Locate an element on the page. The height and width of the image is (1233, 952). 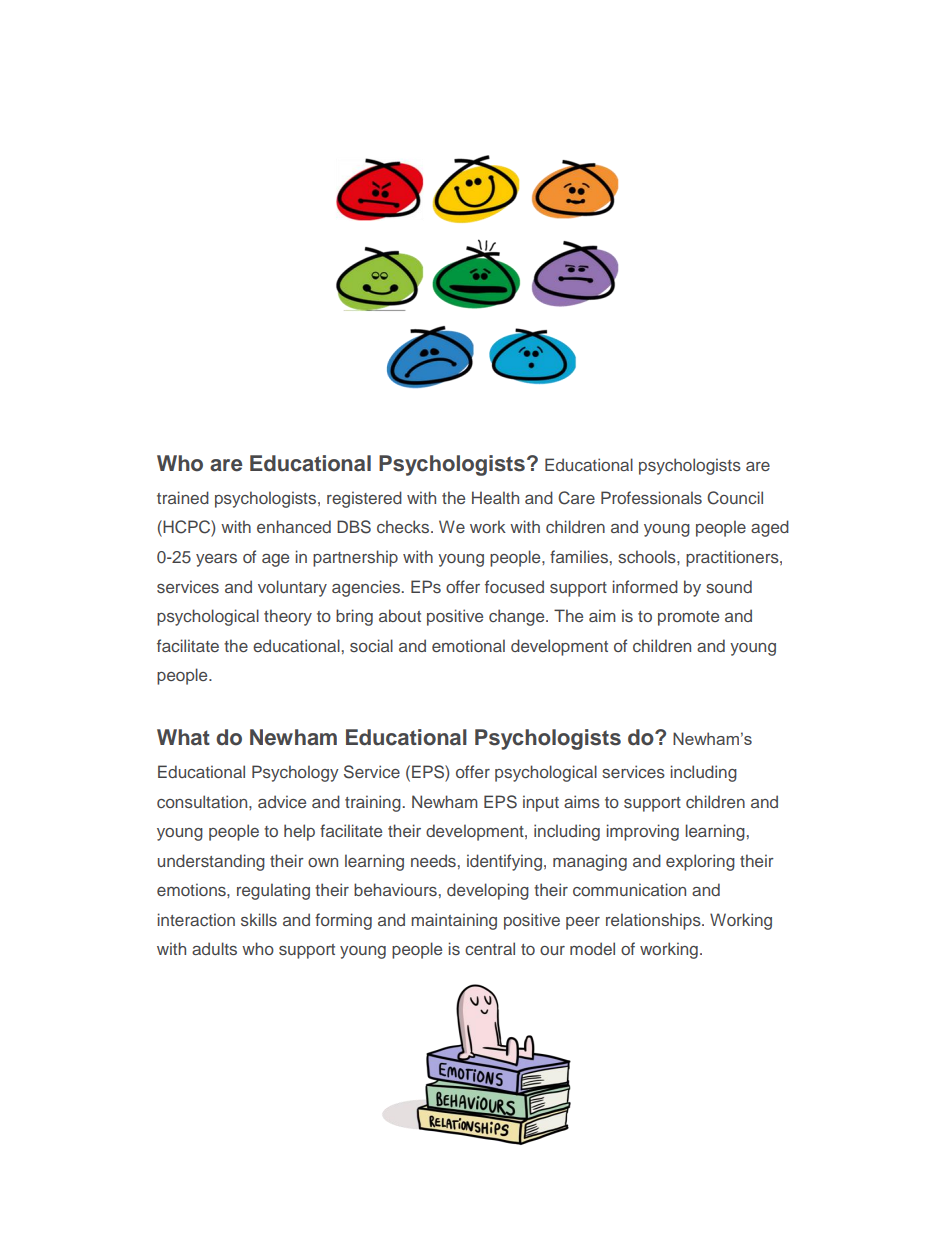
theory is located at coordinates (288, 617).
